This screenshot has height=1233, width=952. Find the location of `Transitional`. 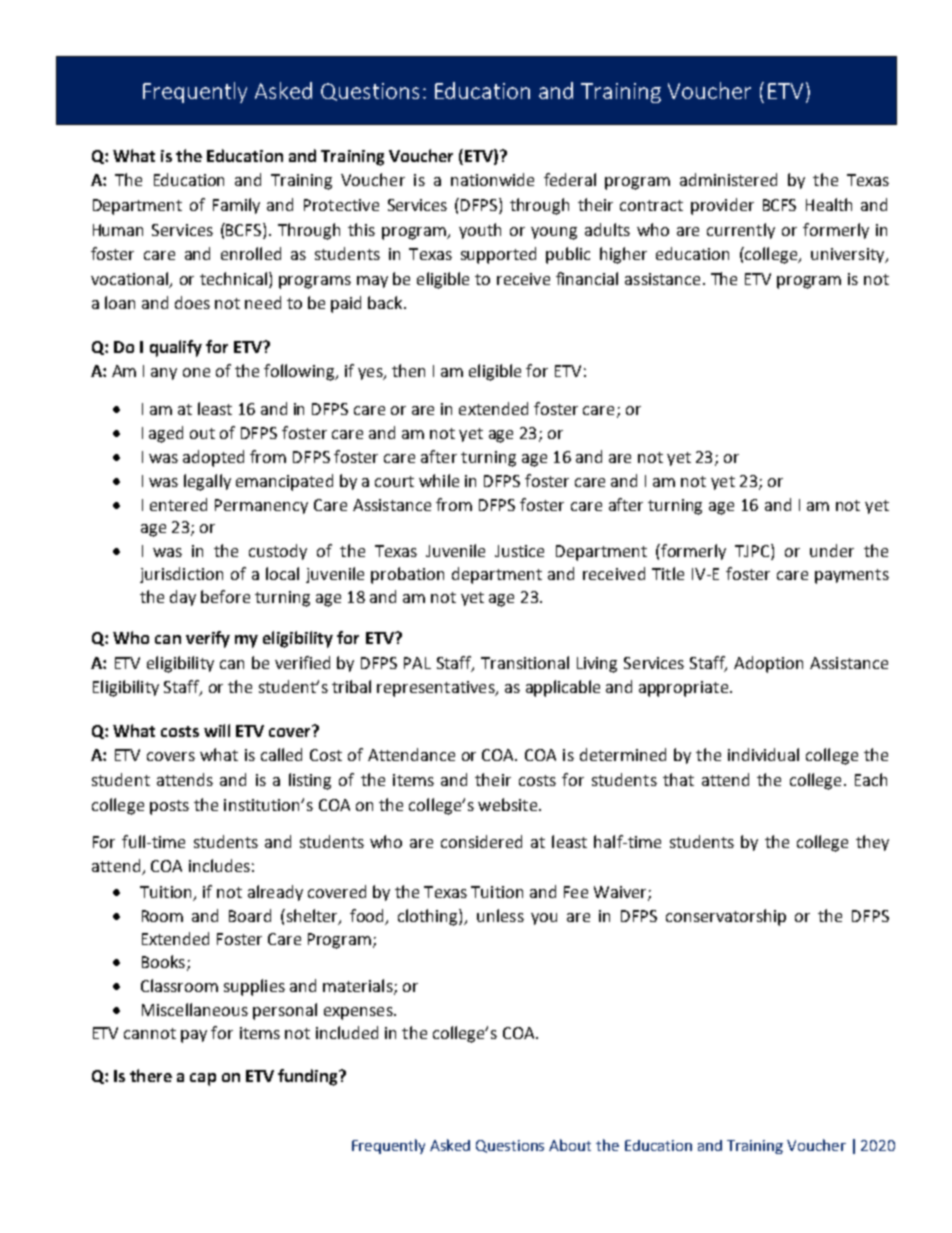

Transitional is located at coordinates (525, 662).
